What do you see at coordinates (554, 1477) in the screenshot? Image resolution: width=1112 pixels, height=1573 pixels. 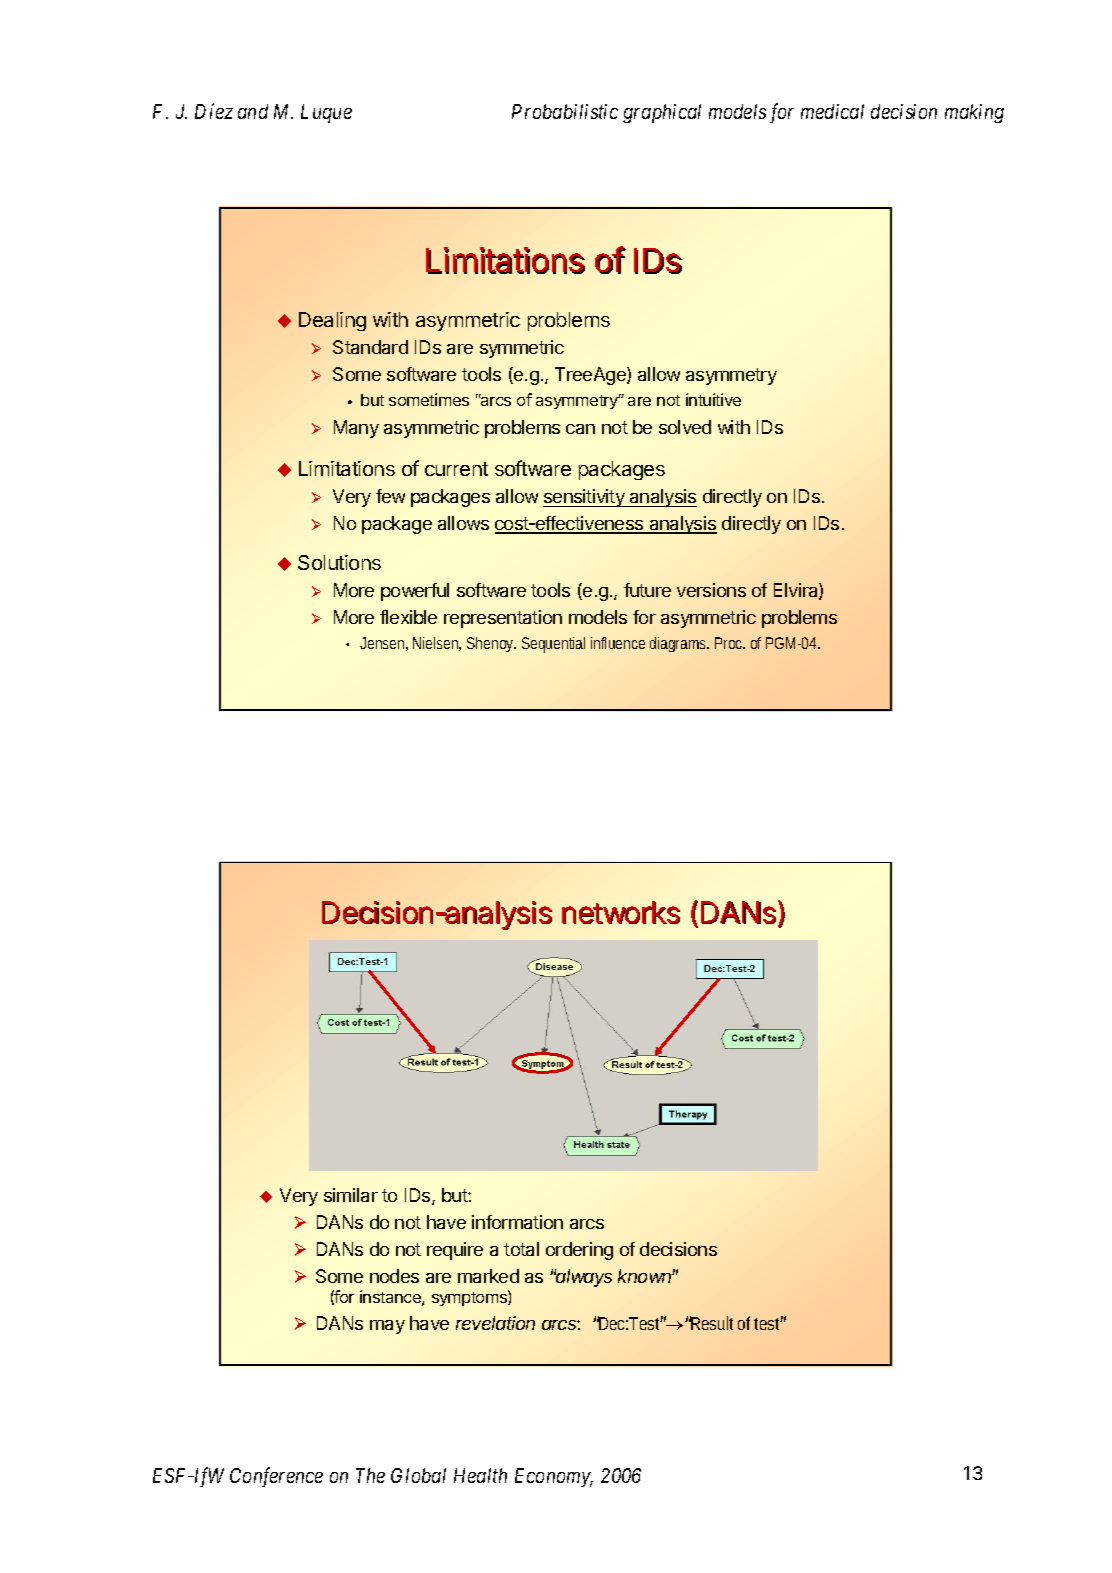 I see `Economy` at bounding box center [554, 1477].
